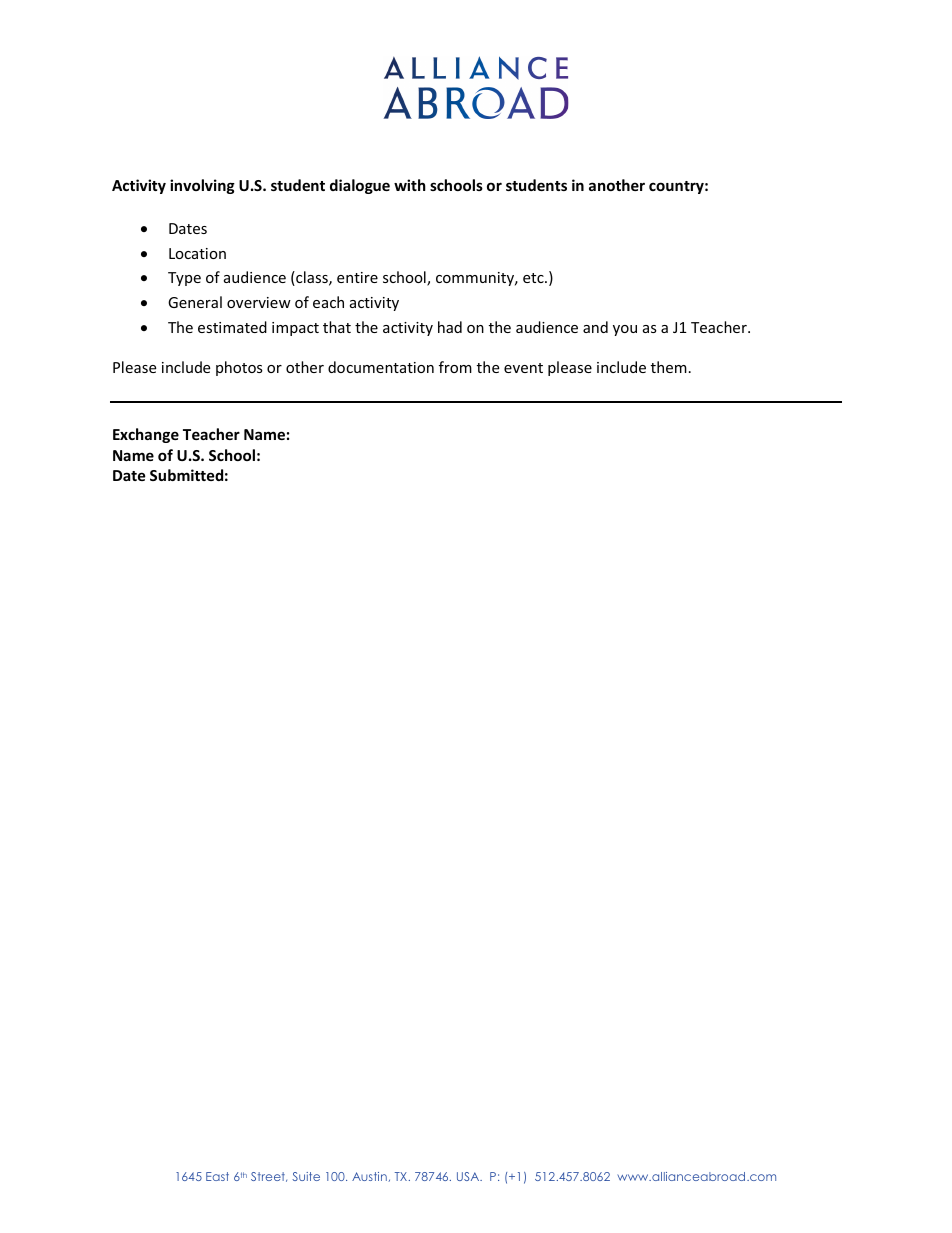 The height and width of the screenshot is (1233, 952). Describe the element at coordinates (269, 1177) in the screenshot. I see `Street` at that location.
